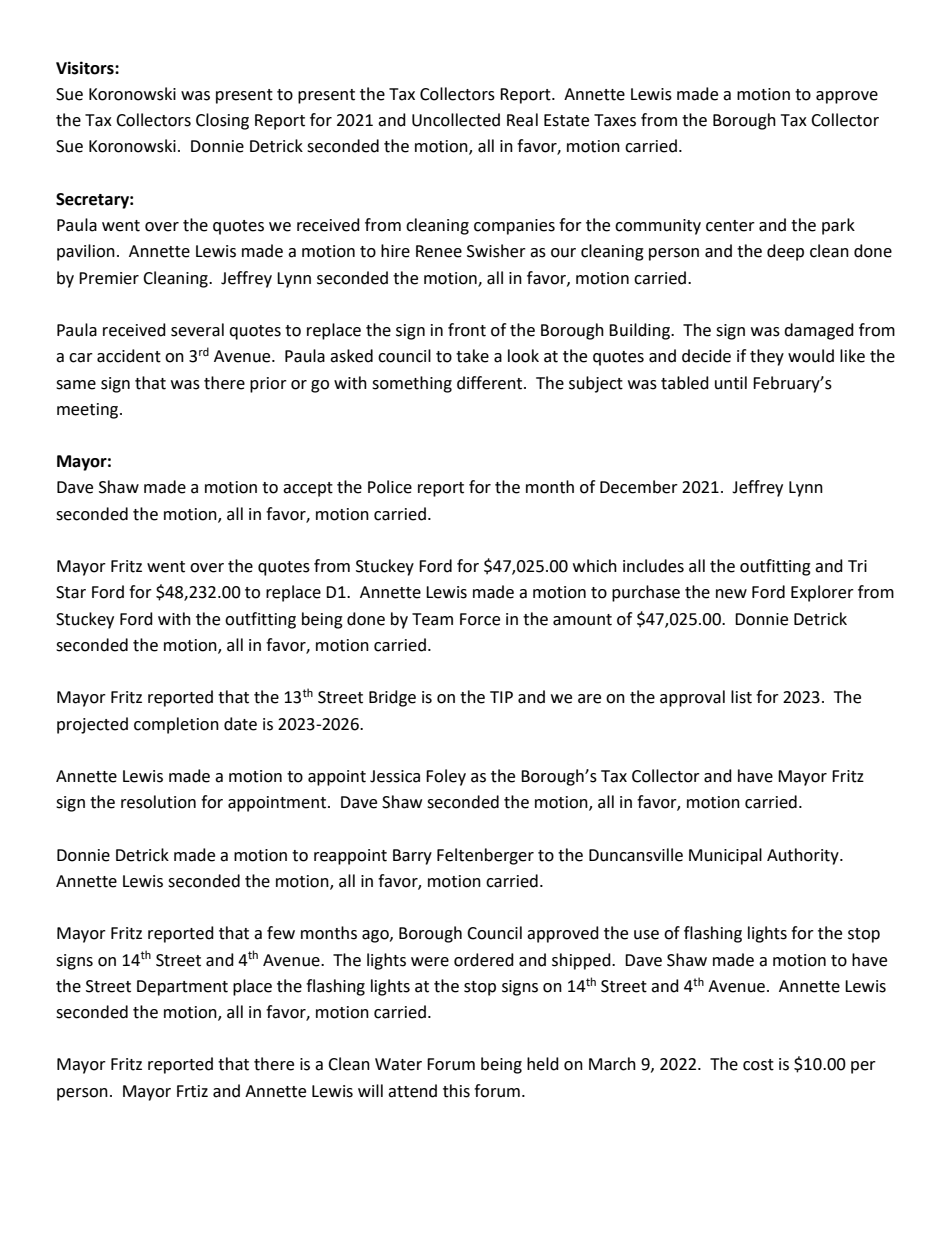  I want to click on Department, so click(182, 988).
